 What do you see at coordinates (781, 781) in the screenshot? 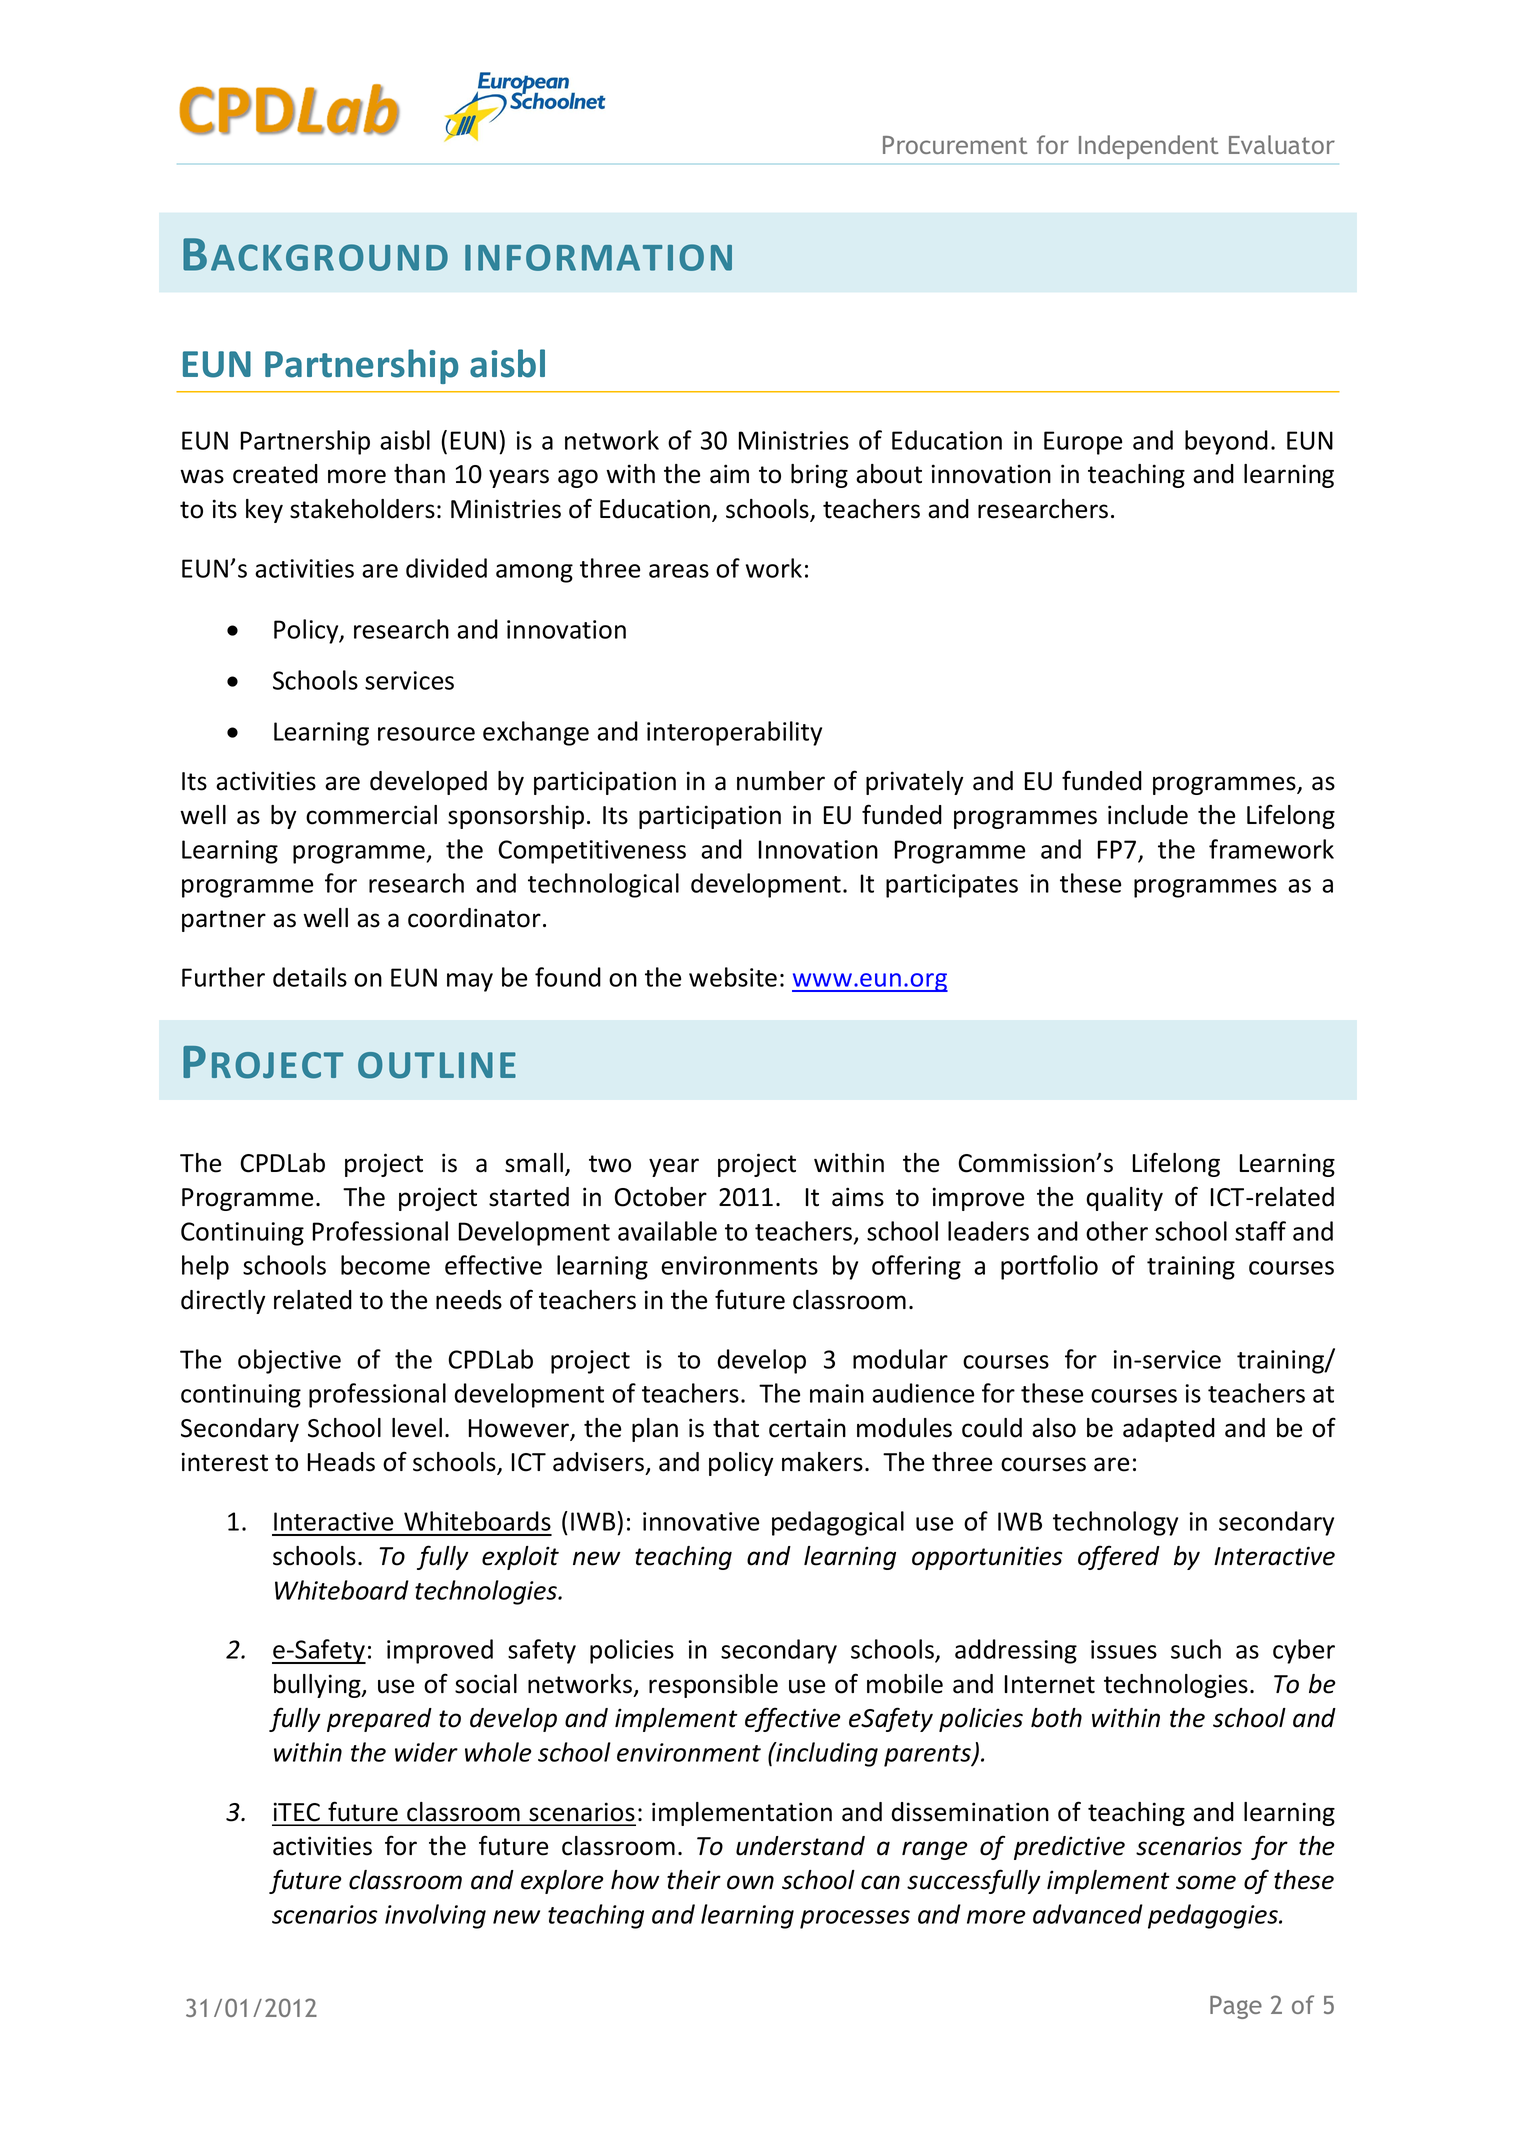
I see `number` at bounding box center [781, 781].
